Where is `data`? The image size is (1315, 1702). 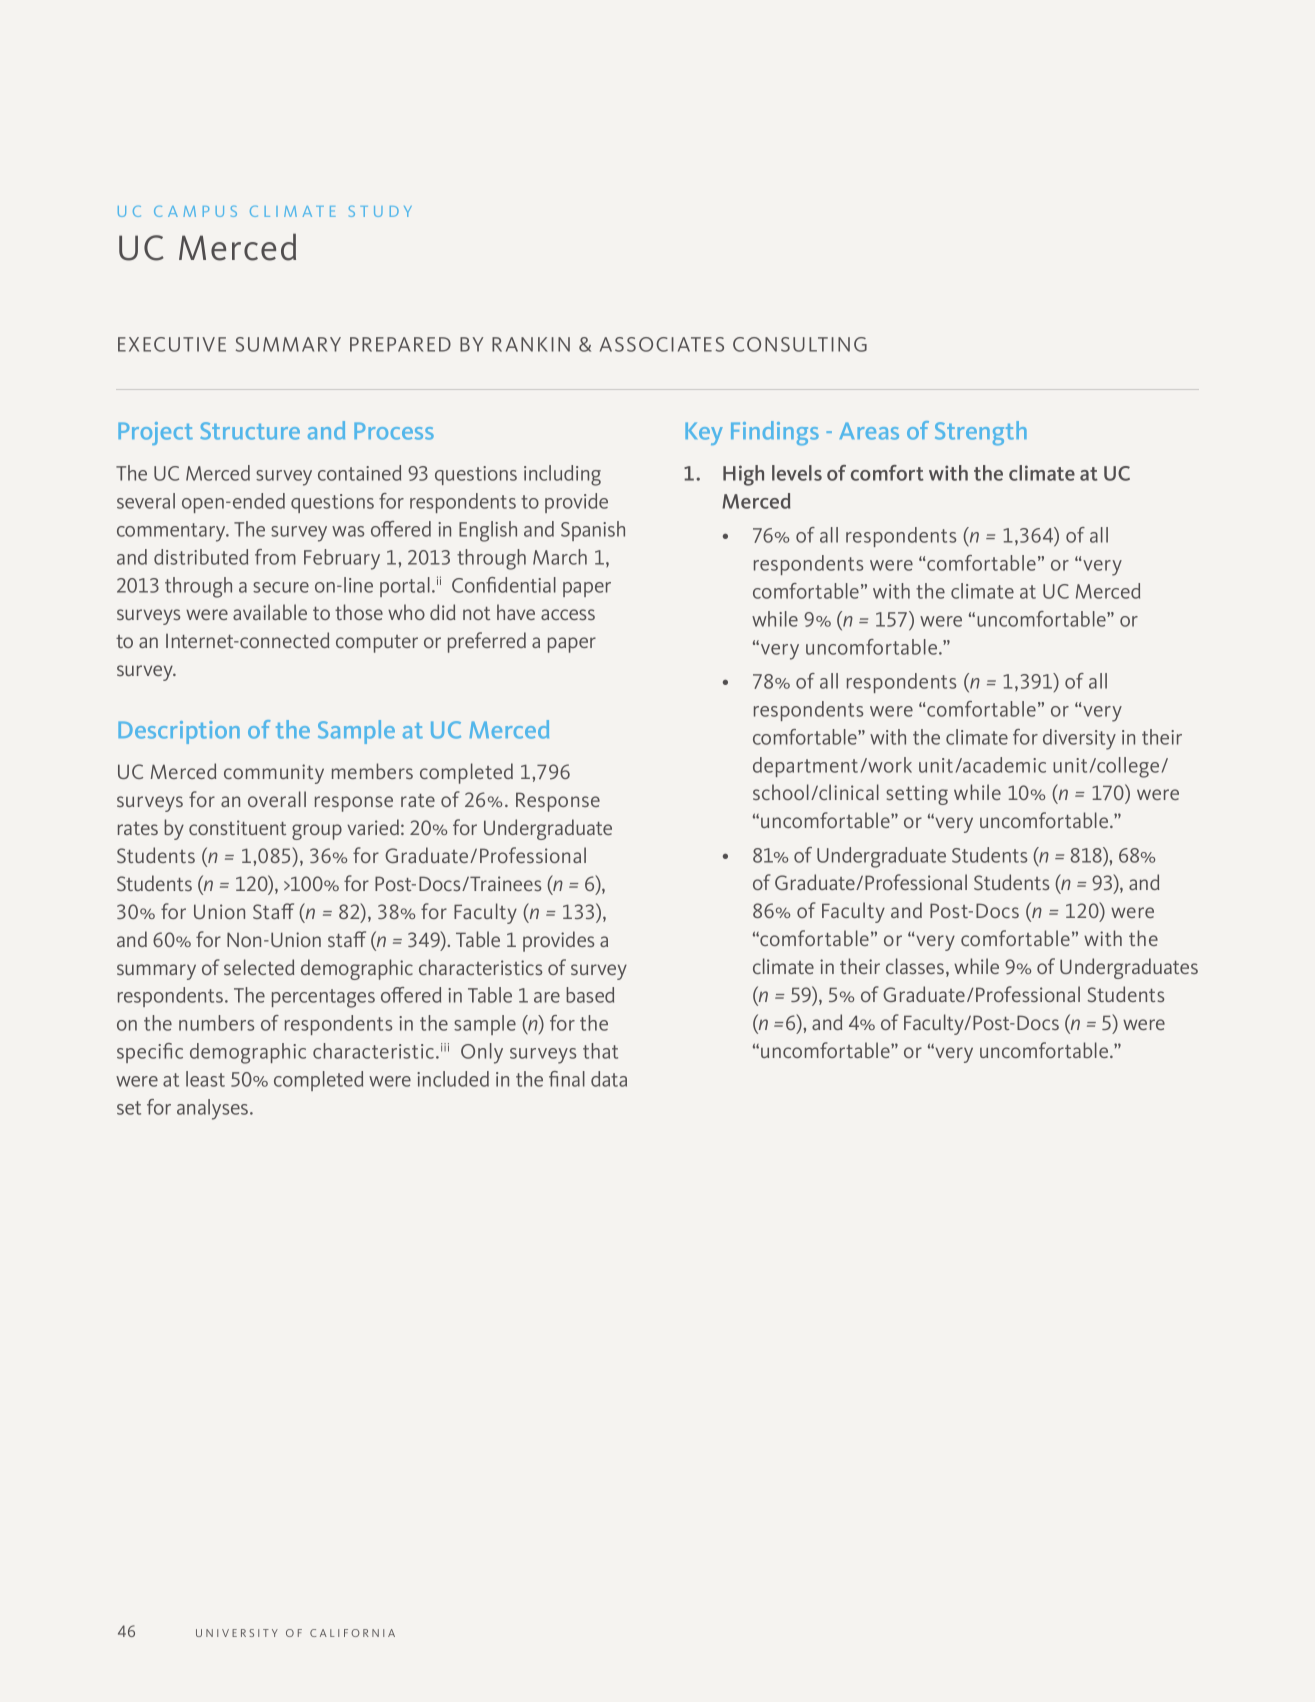
data is located at coordinates (609, 1079).
